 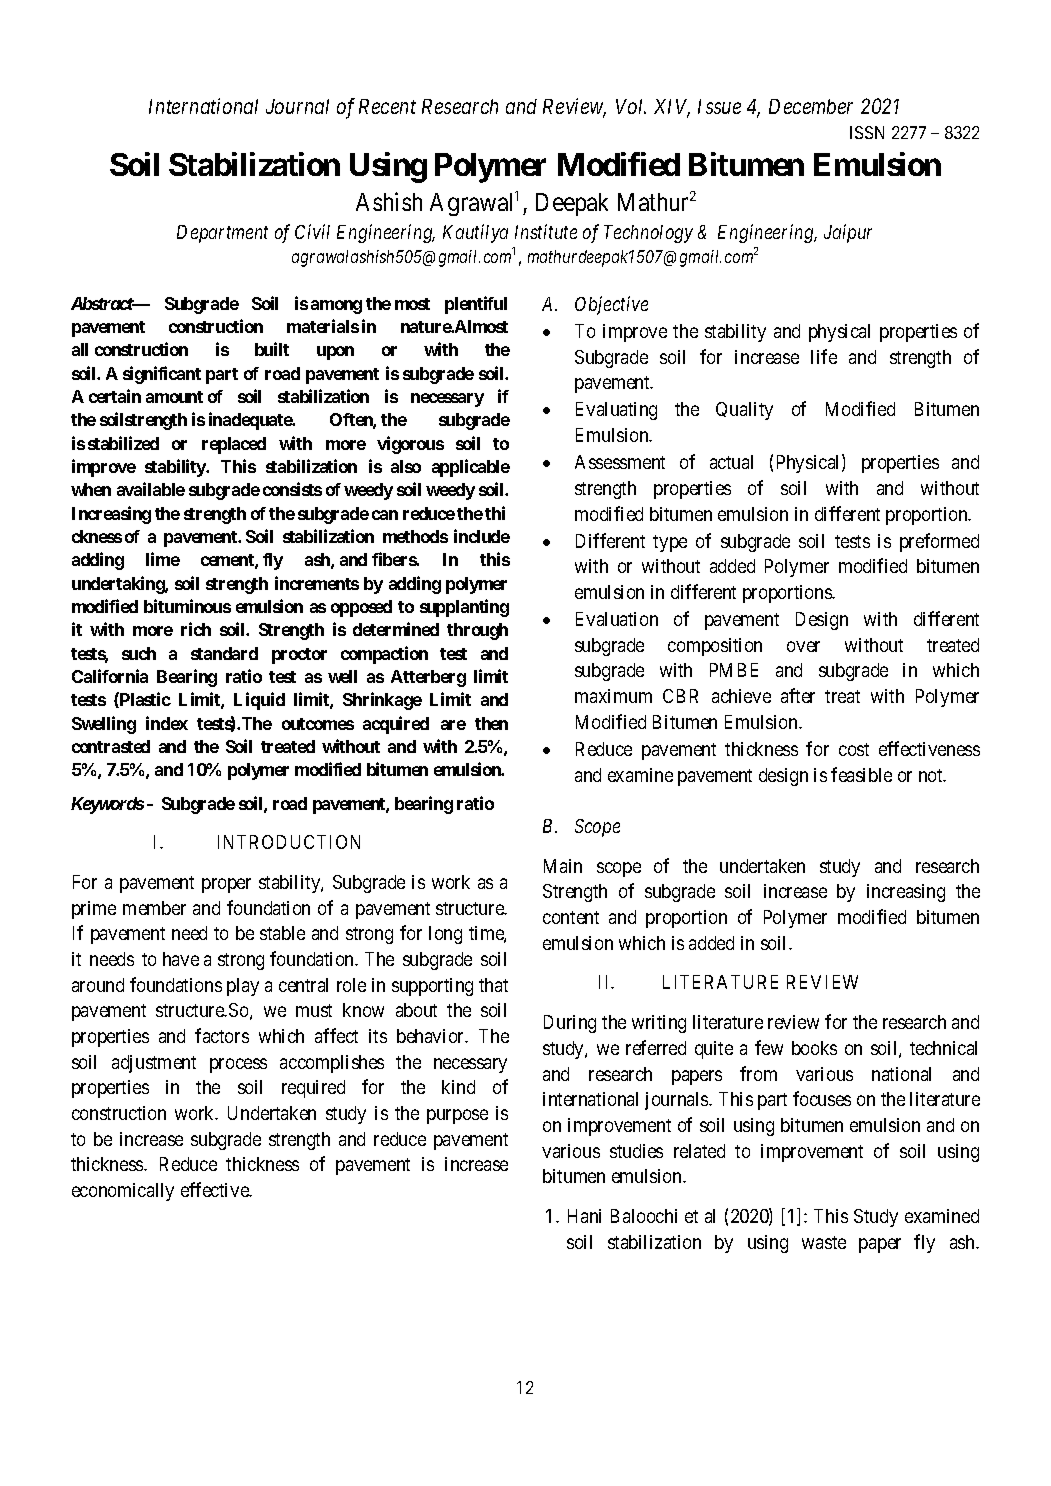 I want to click on economically, so click(x=123, y=1192).
